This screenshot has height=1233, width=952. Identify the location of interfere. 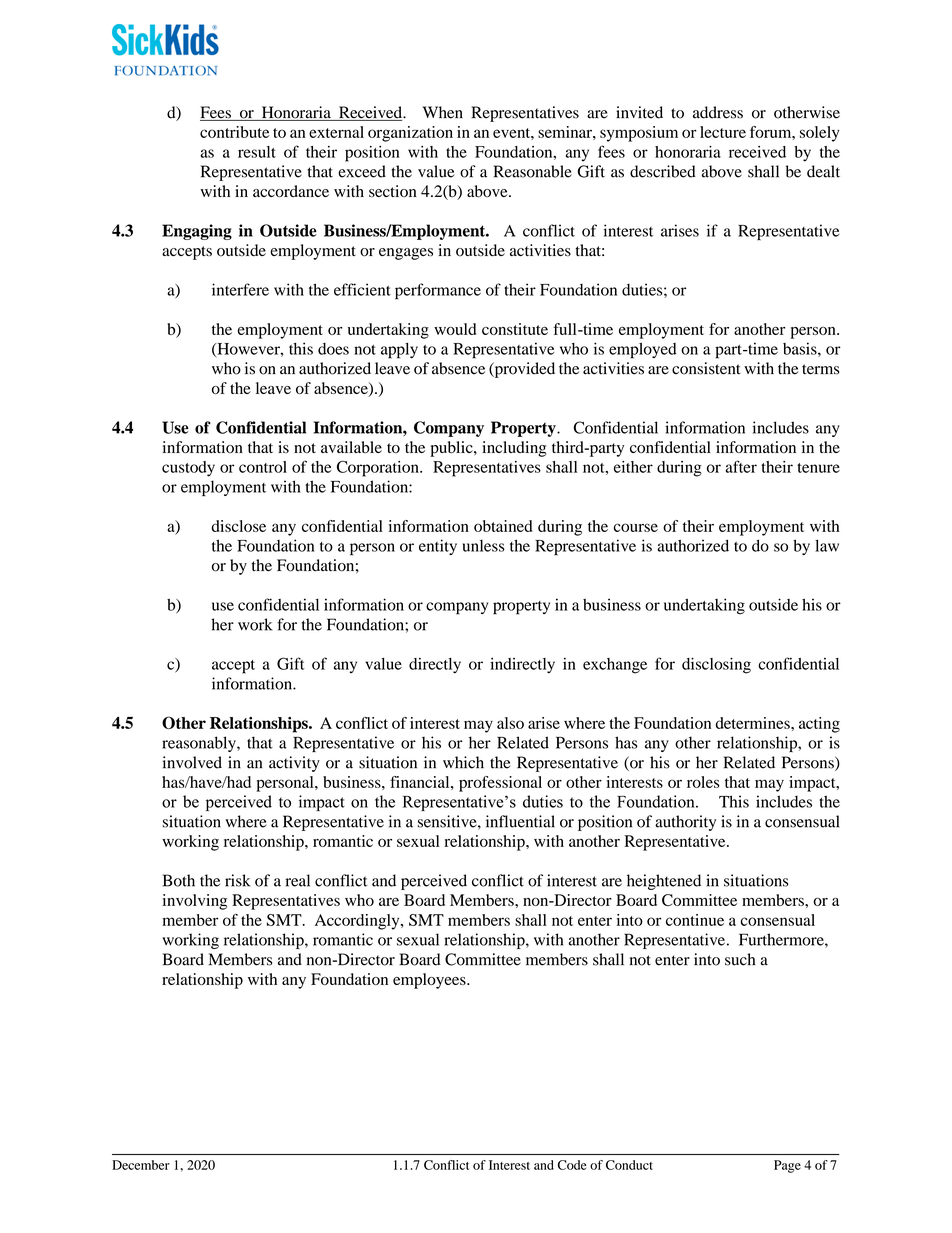
(240, 289).
